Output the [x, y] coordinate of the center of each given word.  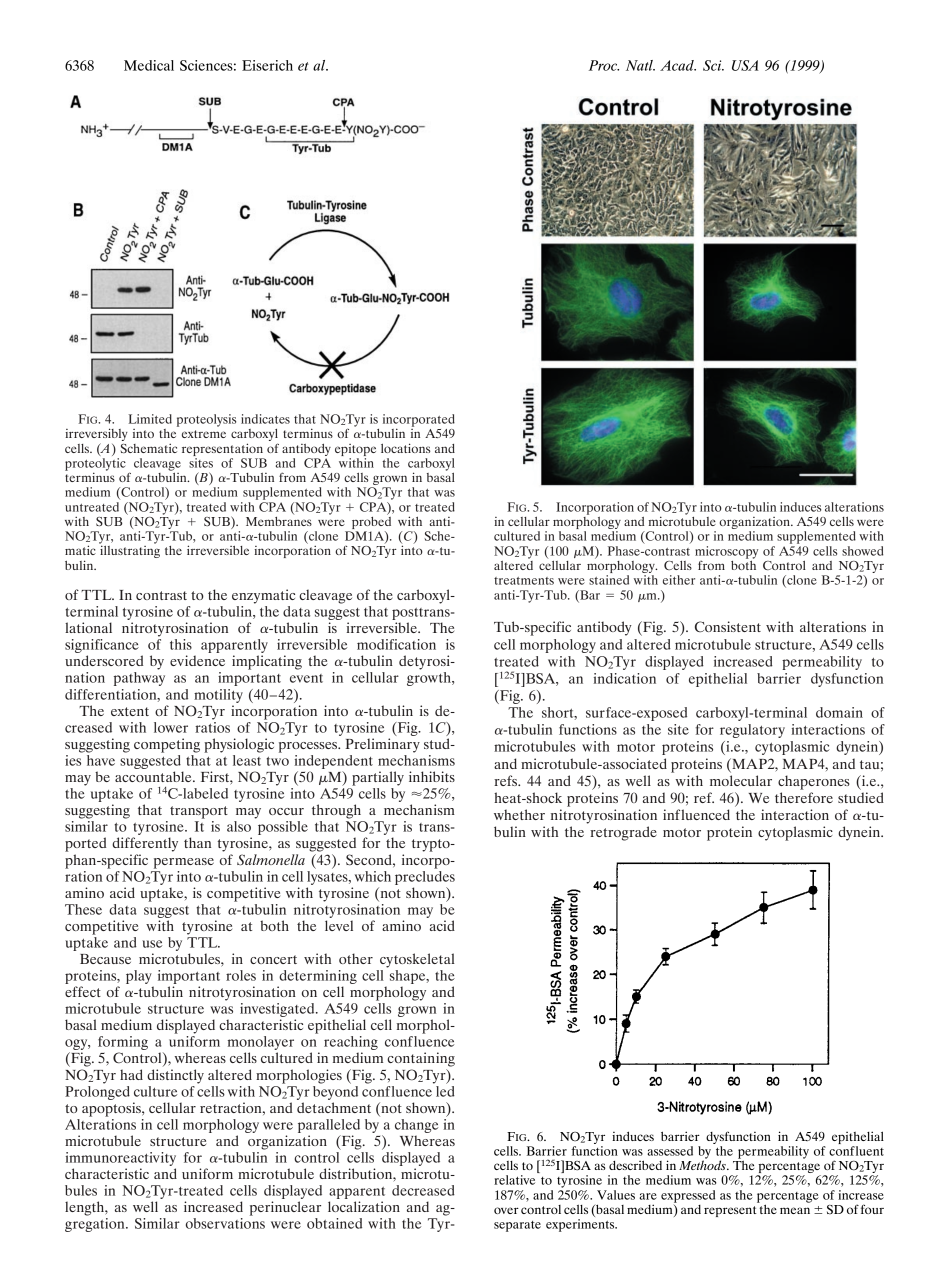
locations [405, 448]
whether [519, 814]
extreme [204, 434]
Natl [640, 65]
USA [745, 65]
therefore [804, 797]
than [197, 842]
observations [225, 1223]
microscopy [726, 553]
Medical [149, 65]
